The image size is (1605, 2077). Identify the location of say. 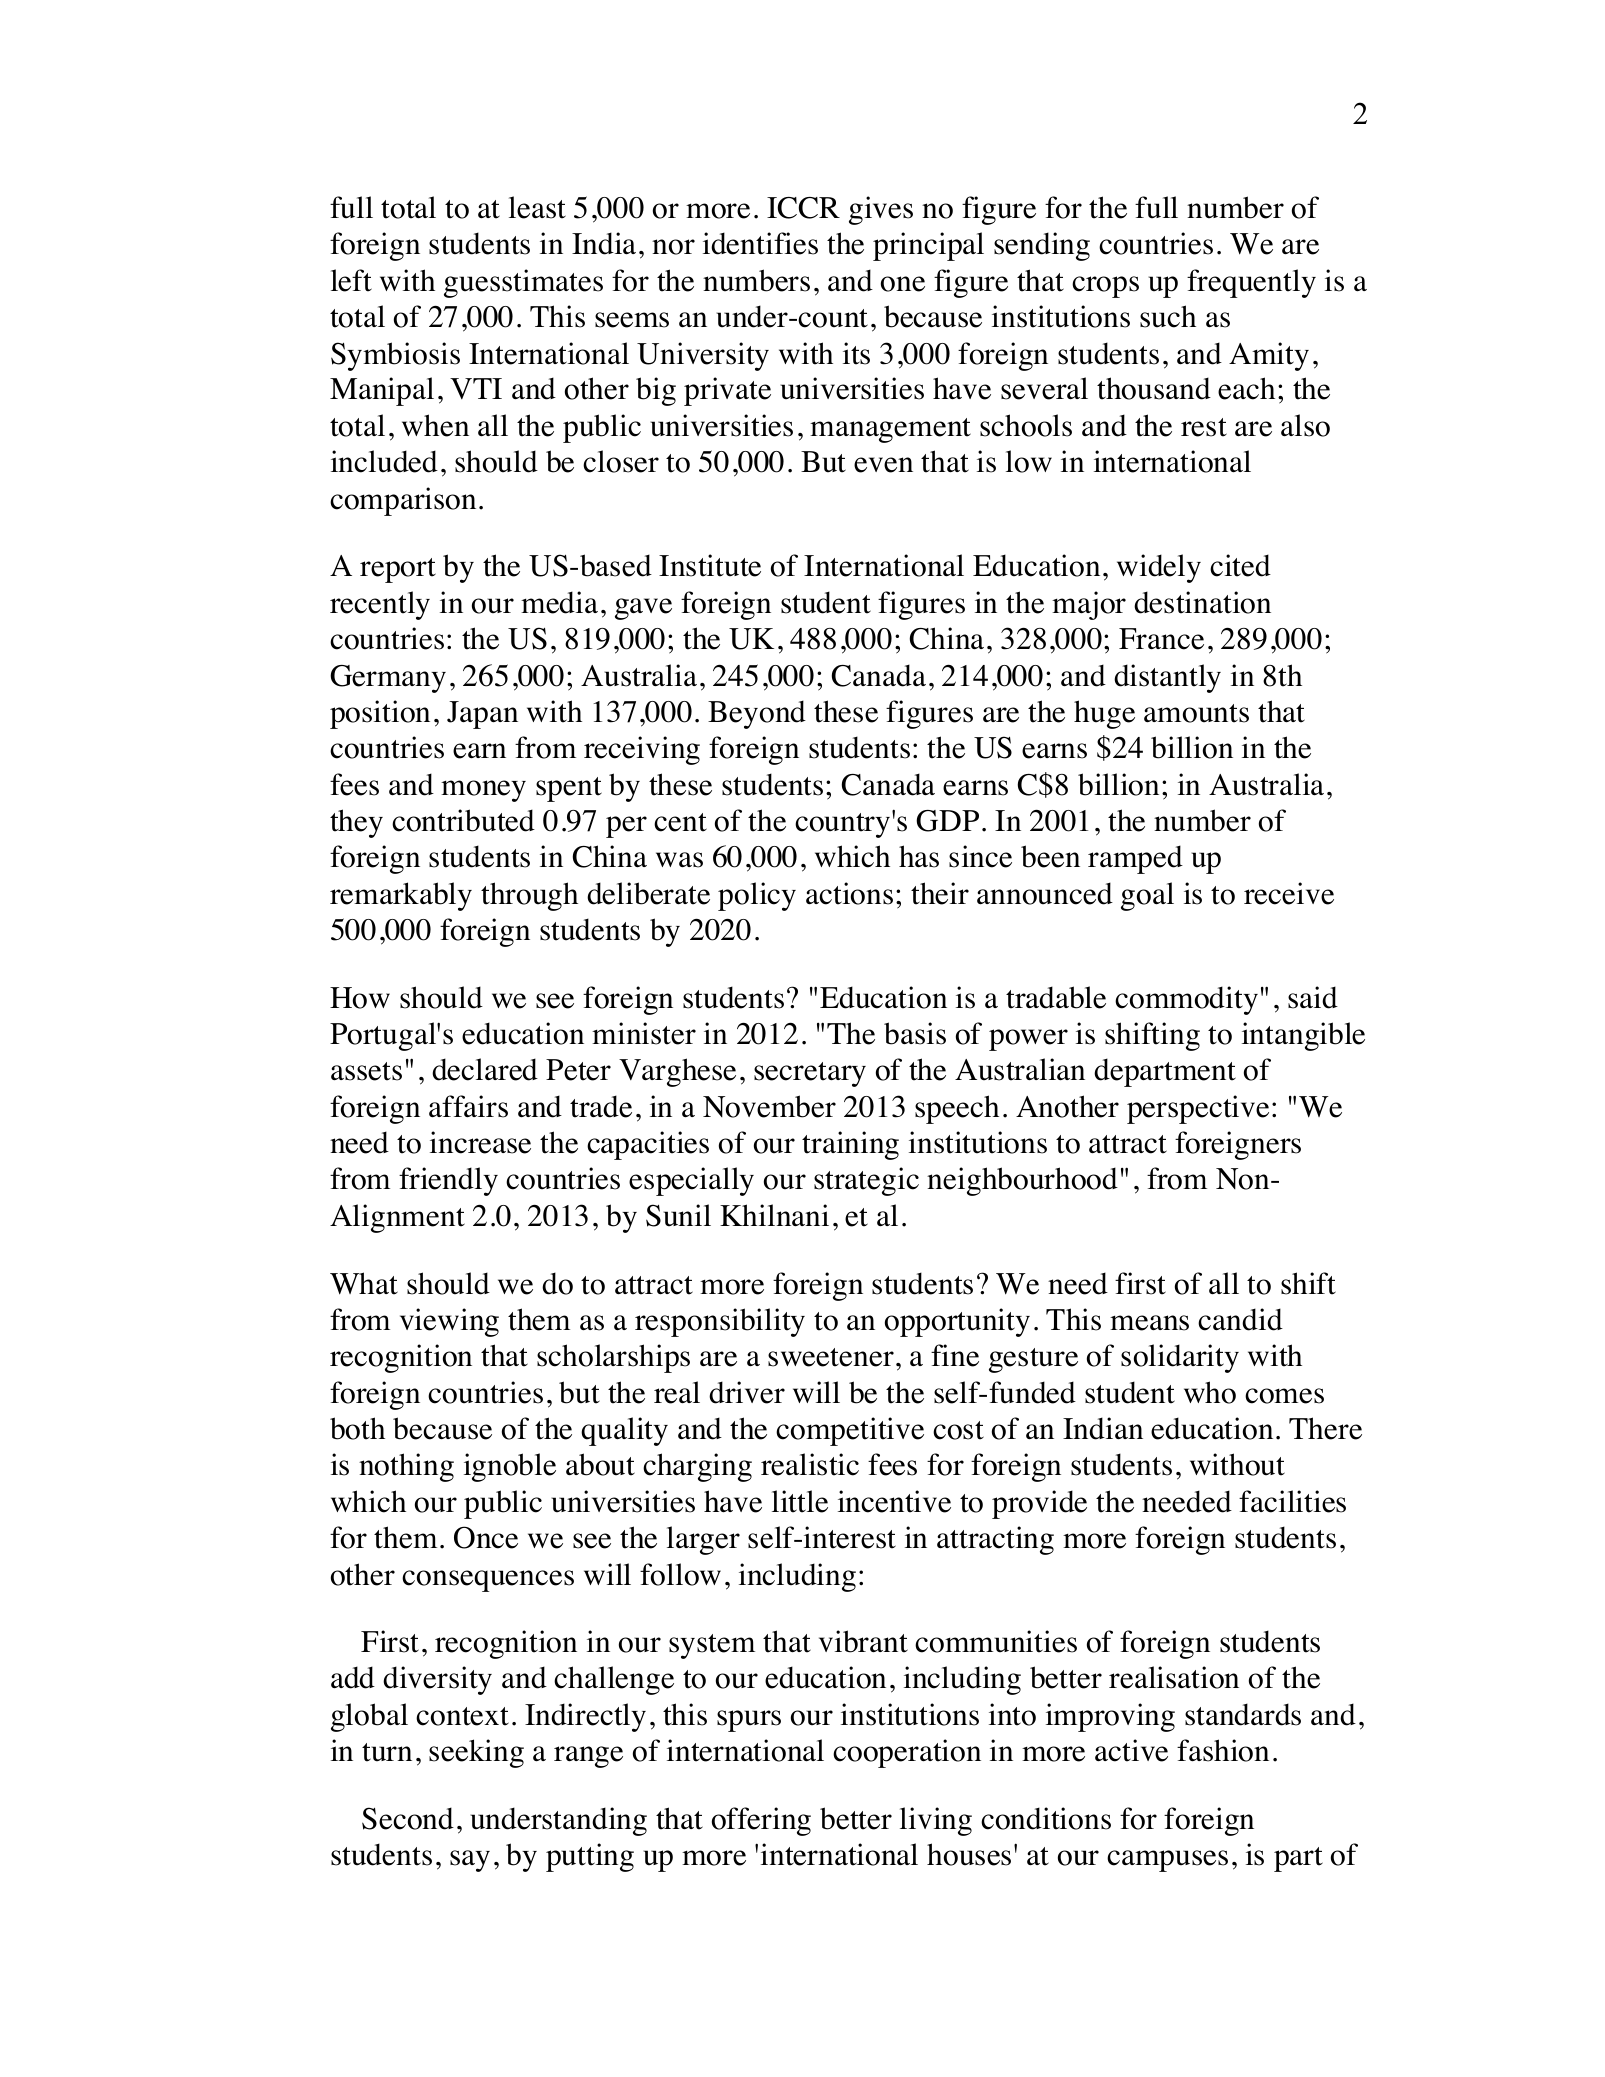
(470, 1861).
